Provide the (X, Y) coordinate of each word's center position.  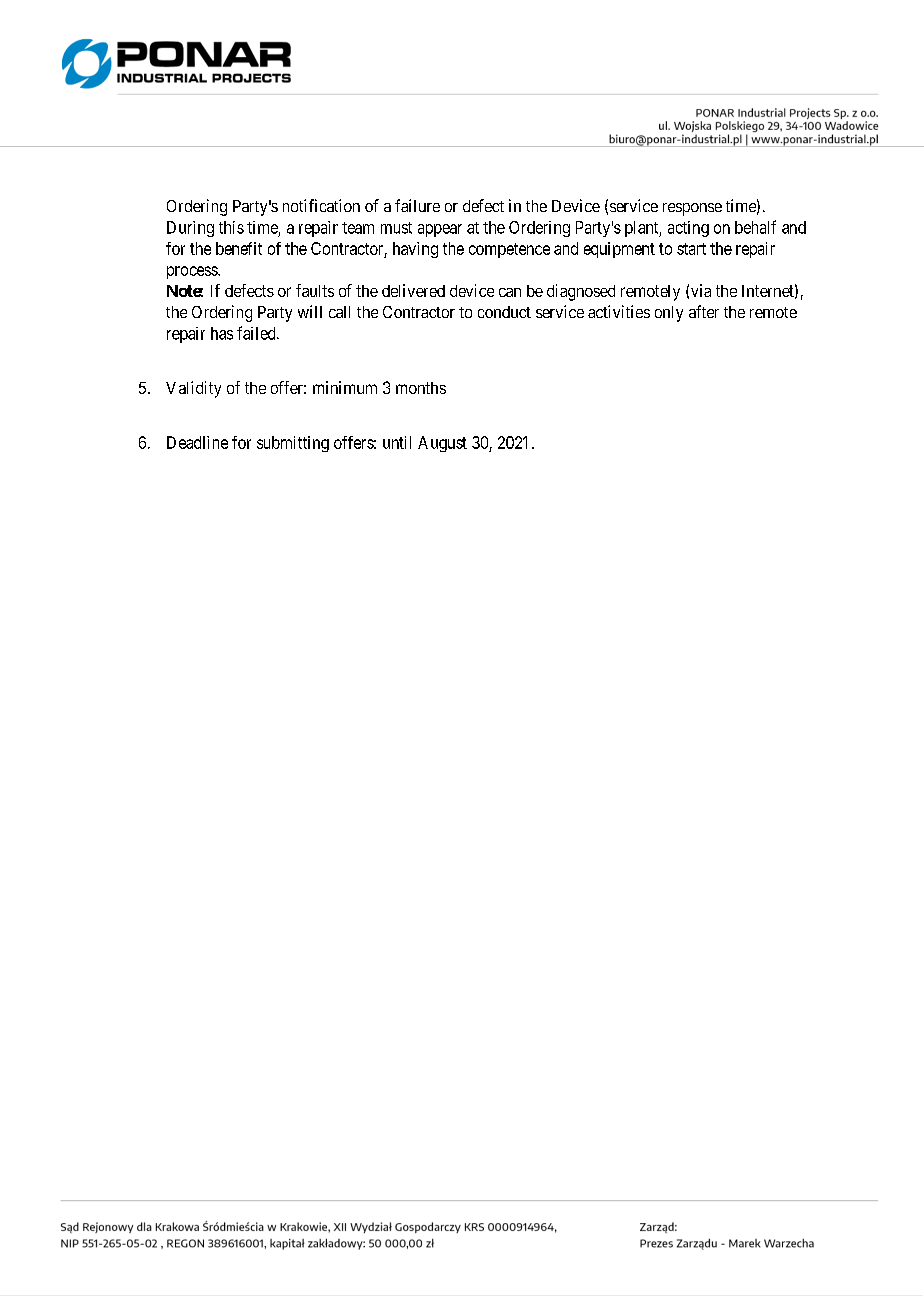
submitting (293, 444)
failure (417, 205)
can (510, 292)
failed (257, 333)
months (421, 388)
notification (321, 205)
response (692, 209)
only (669, 314)
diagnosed (581, 292)
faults (315, 290)
